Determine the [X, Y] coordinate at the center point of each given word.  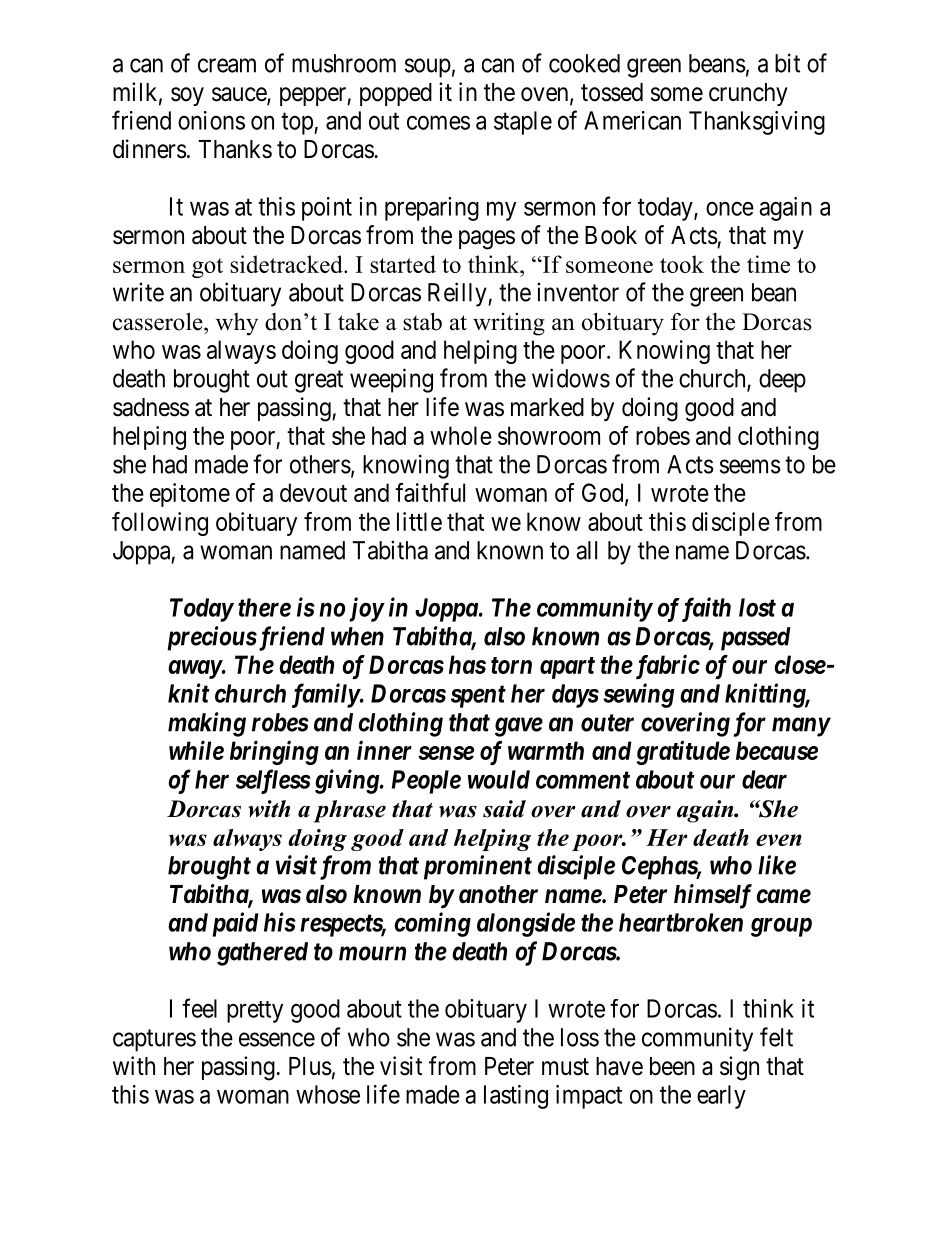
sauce [240, 95]
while [196, 750]
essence [277, 1039]
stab [422, 321]
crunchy [748, 94]
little [419, 521]
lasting [516, 1097]
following [160, 524]
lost [757, 607]
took [682, 264]
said [504, 809]
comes [438, 123]
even [779, 840]
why [237, 324]
